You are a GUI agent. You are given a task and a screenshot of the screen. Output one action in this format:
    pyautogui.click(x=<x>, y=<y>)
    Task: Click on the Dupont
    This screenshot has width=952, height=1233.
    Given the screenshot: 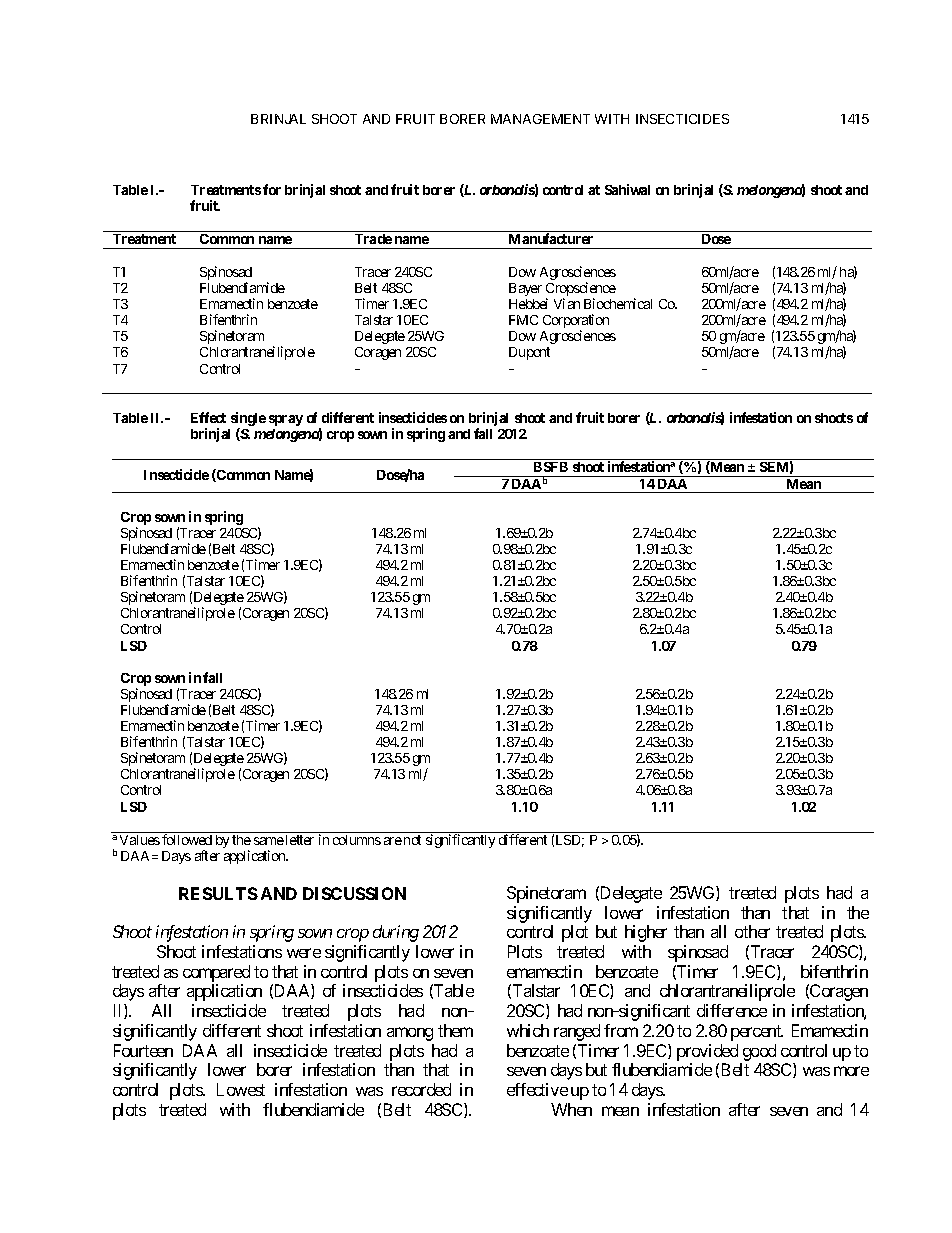 What is the action you would take?
    pyautogui.click(x=529, y=353)
